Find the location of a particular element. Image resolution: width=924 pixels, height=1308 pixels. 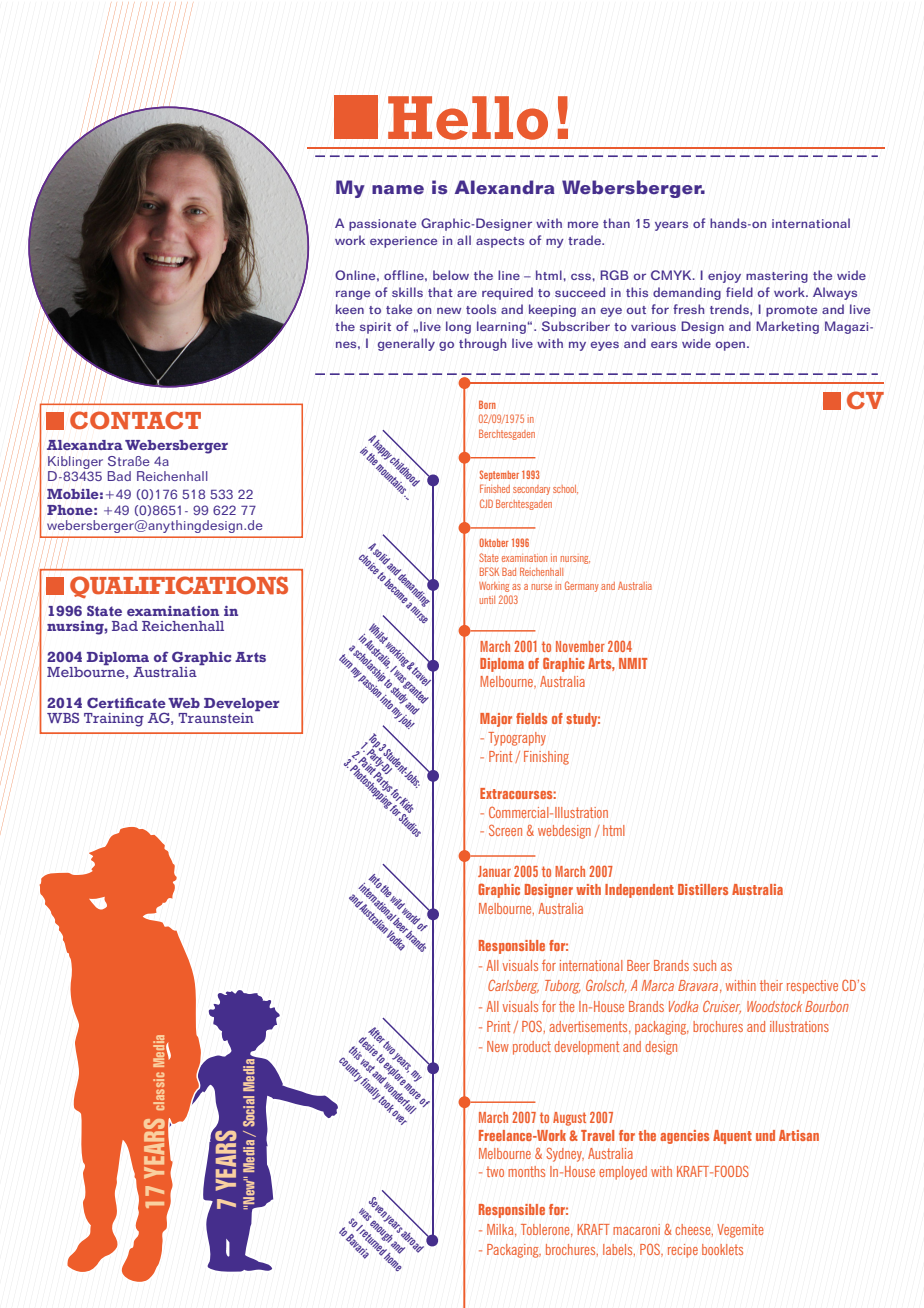

Screen is located at coordinates (505, 830).
